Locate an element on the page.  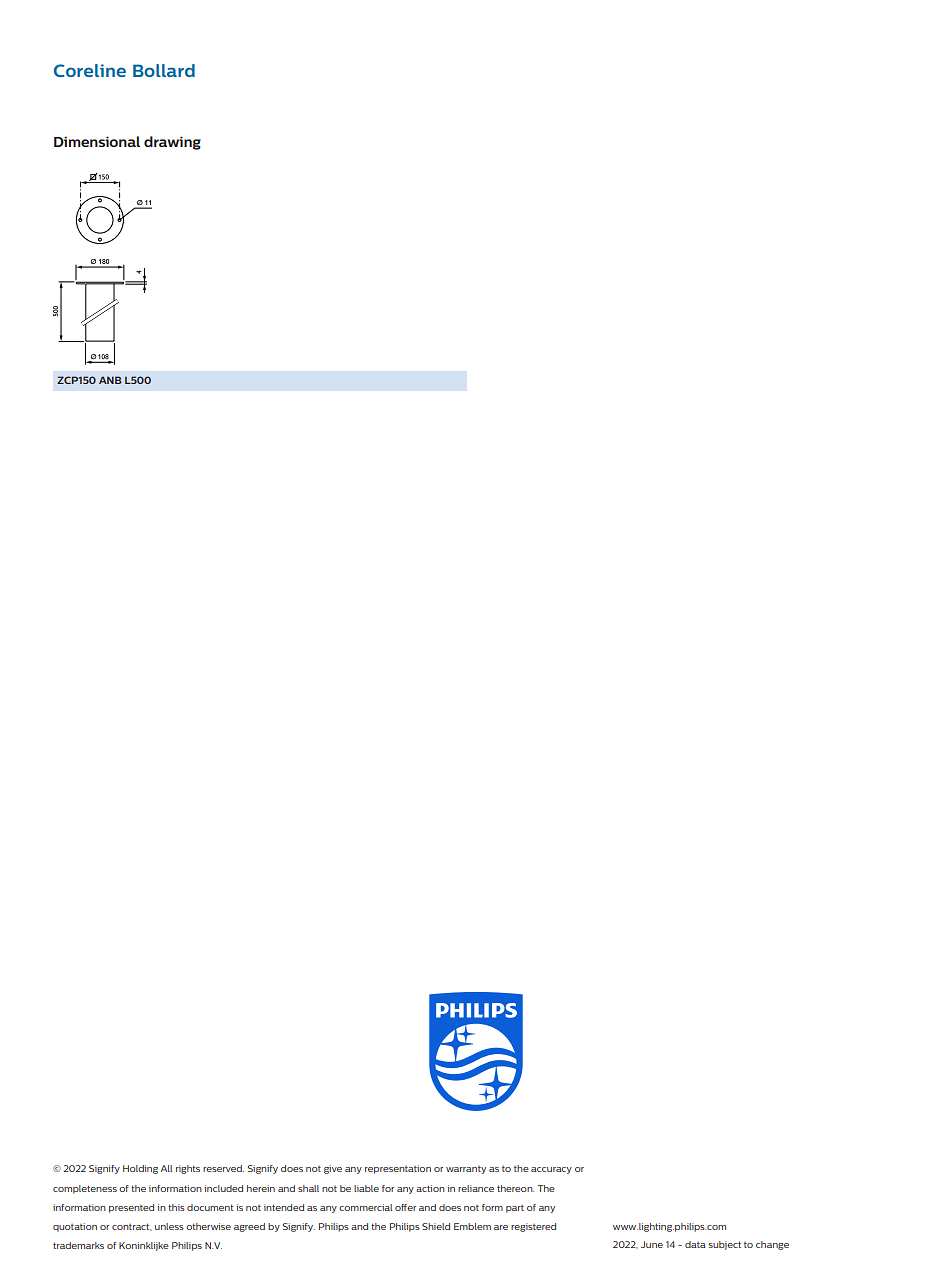
drawing is located at coordinates (172, 143).
